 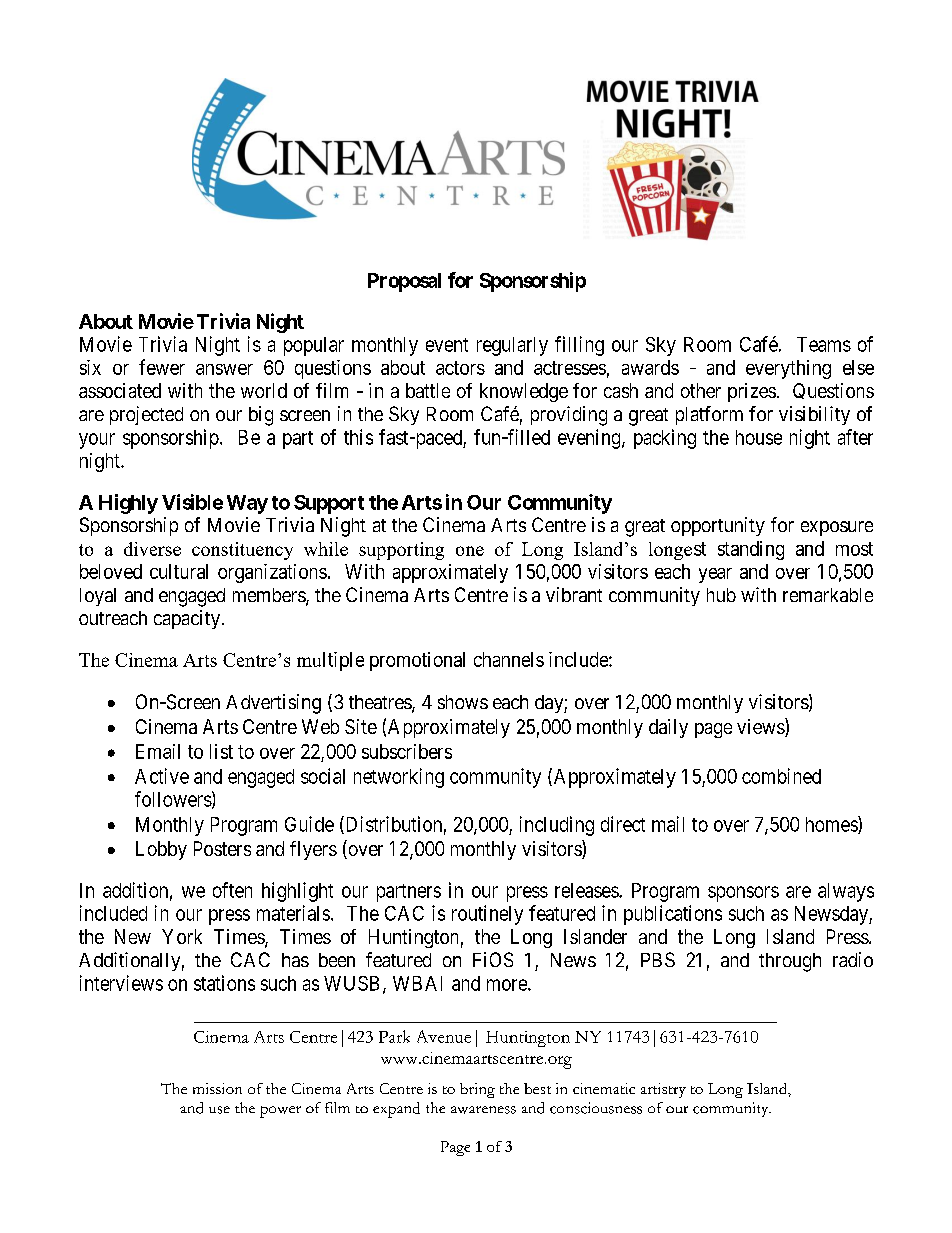 What do you see at coordinates (162, 367) in the document?
I see `fewer` at bounding box center [162, 367].
